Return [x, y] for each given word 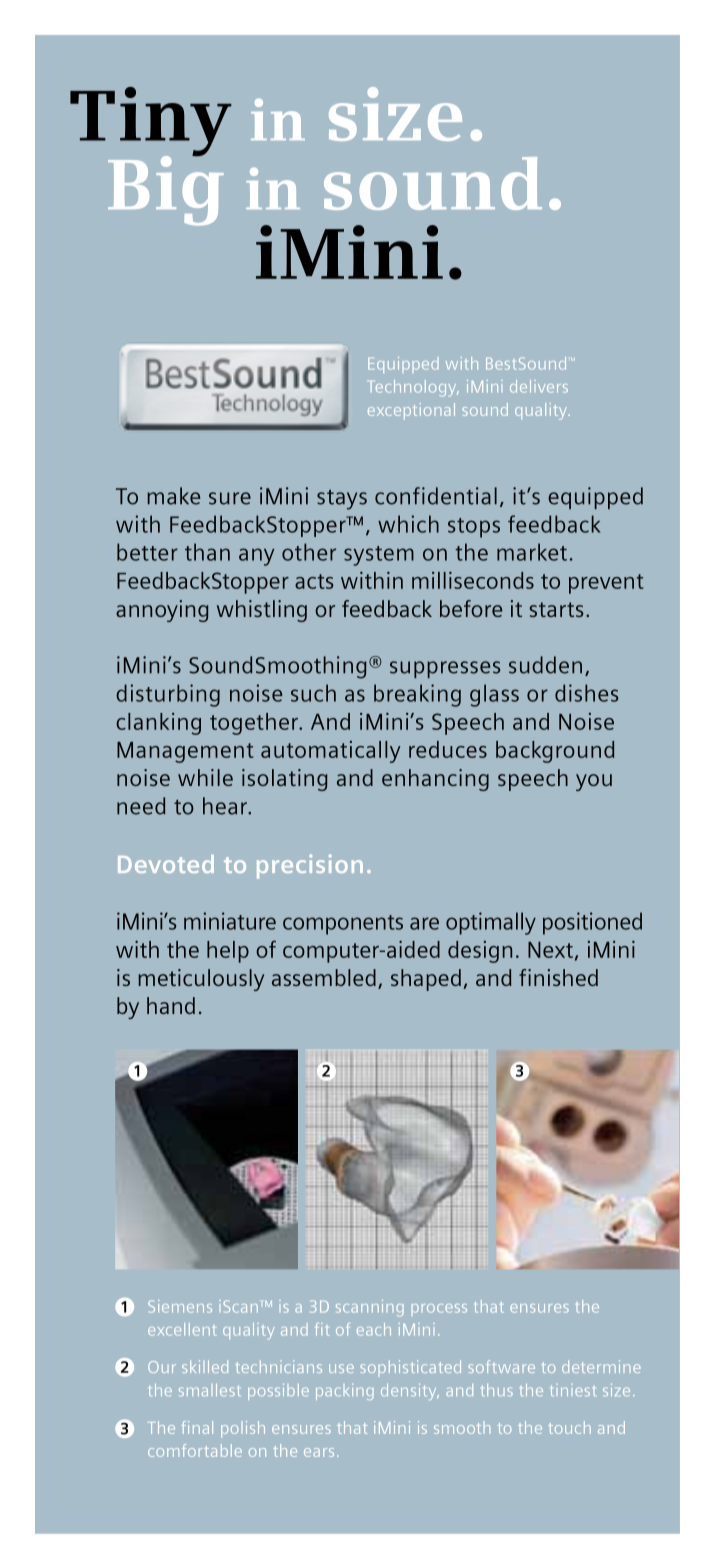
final [197, 1427]
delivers [539, 386]
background [555, 752]
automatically [331, 752]
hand [171, 1005]
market [532, 552]
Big [166, 189]
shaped [426, 980]
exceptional [411, 411]
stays [342, 500]
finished [558, 977]
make [173, 496]
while [205, 777]
